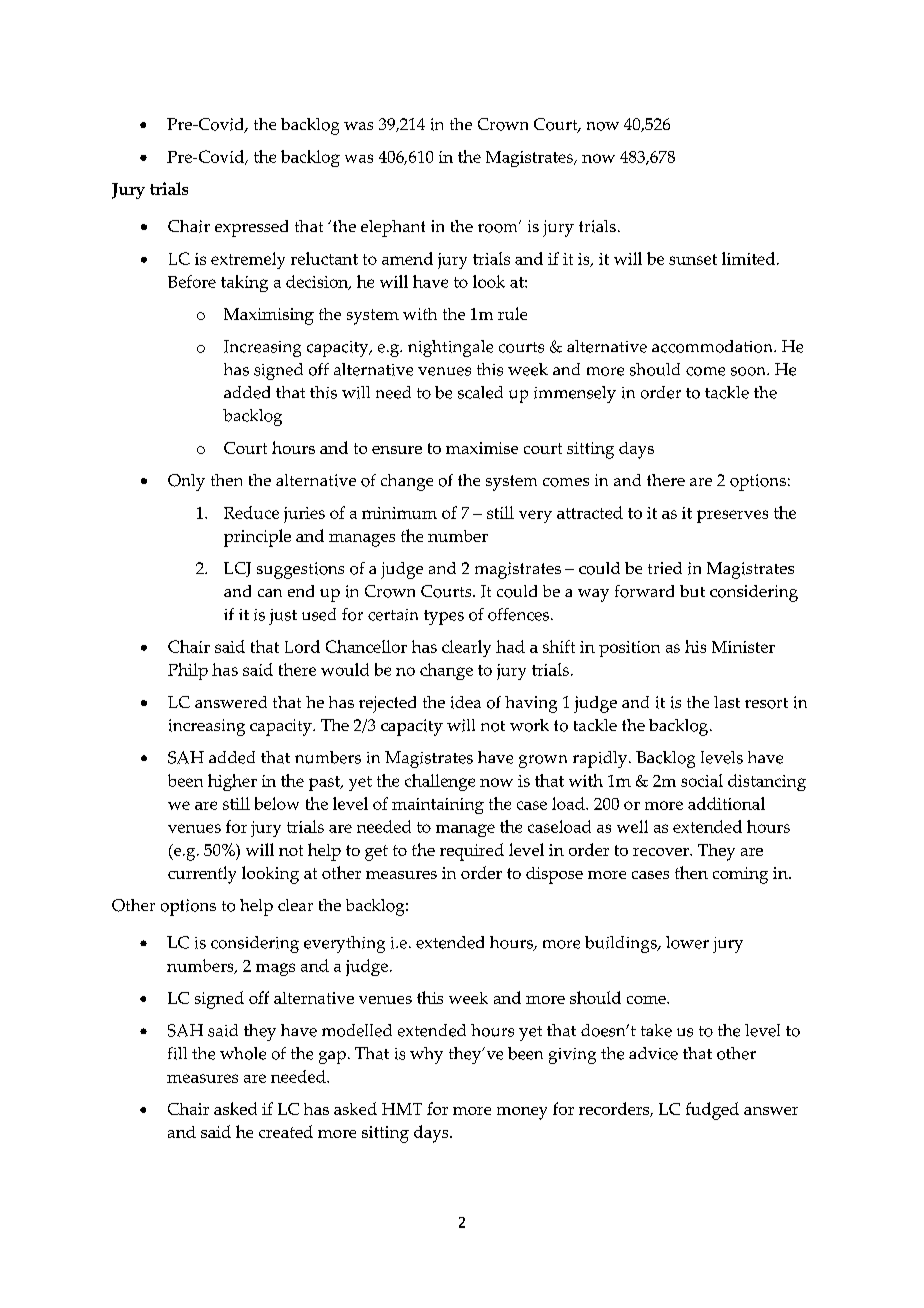 The width and height of the screenshot is (924, 1308). Describe the element at coordinates (712, 1111) in the screenshot. I see `fudged` at that location.
